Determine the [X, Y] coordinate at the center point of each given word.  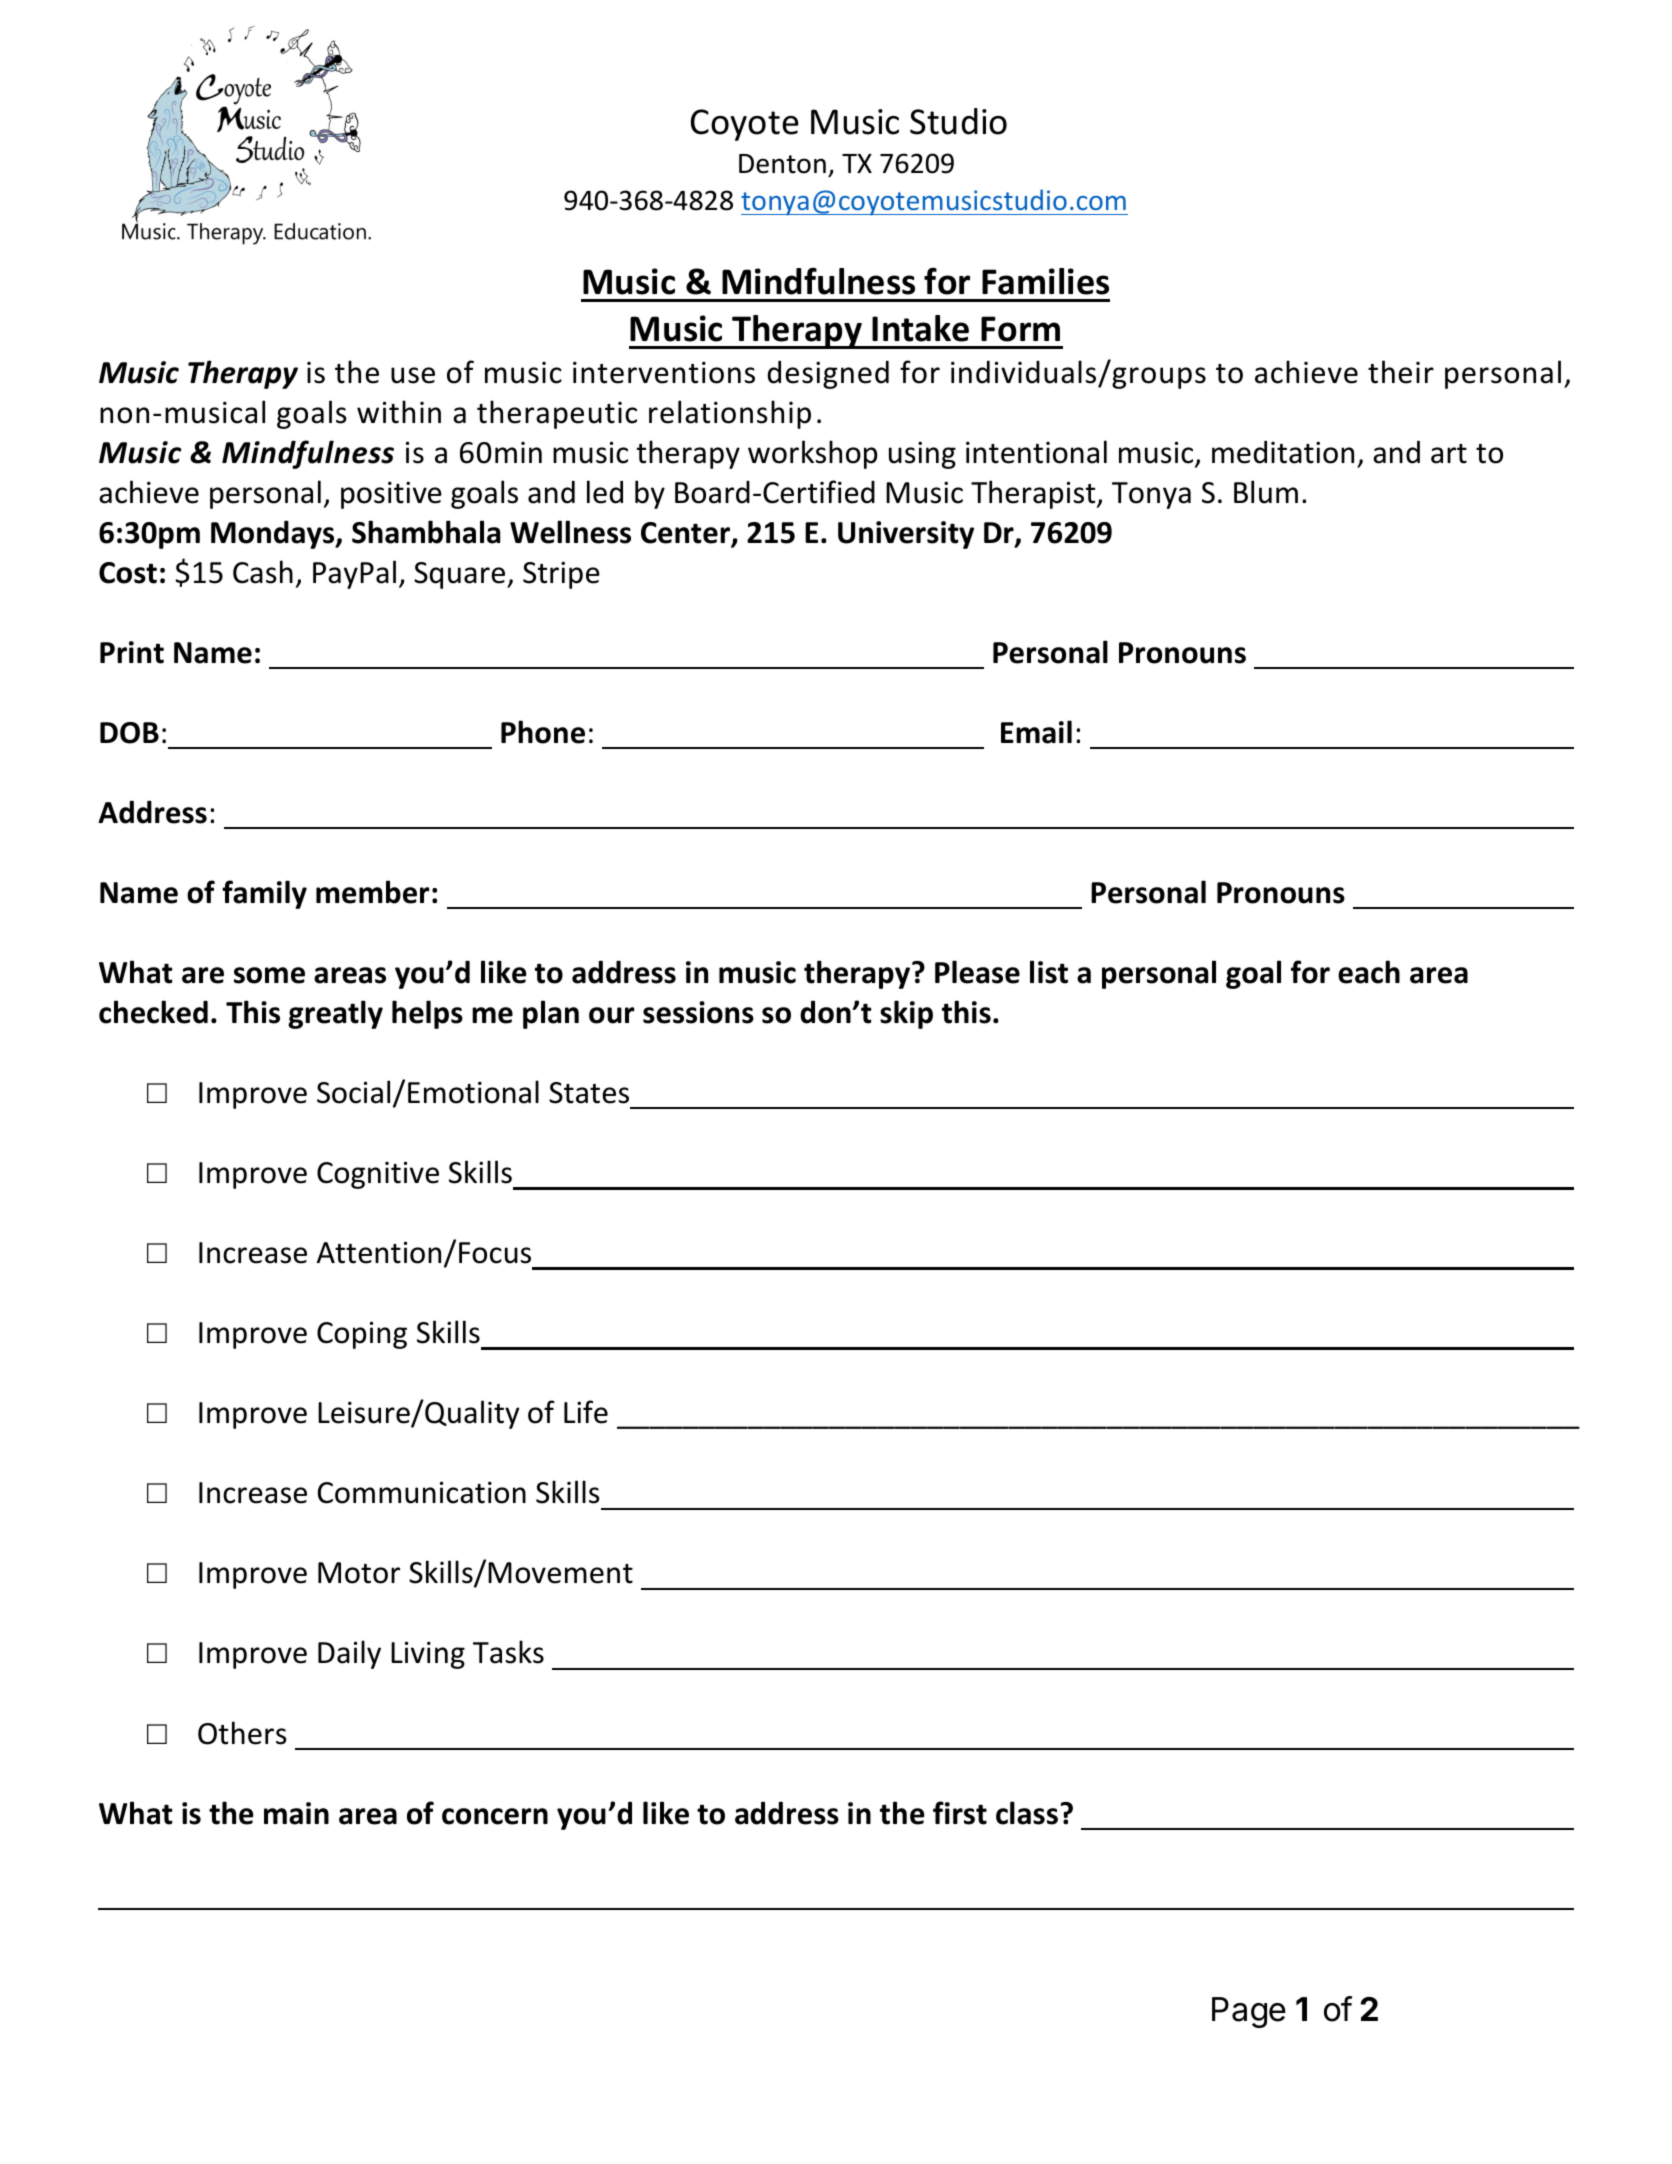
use [413, 375]
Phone [543, 732]
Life [586, 1412]
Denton [782, 164]
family [264, 894]
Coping [362, 1335]
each [1369, 972]
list [1049, 972]
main [296, 1813]
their [1401, 372]
